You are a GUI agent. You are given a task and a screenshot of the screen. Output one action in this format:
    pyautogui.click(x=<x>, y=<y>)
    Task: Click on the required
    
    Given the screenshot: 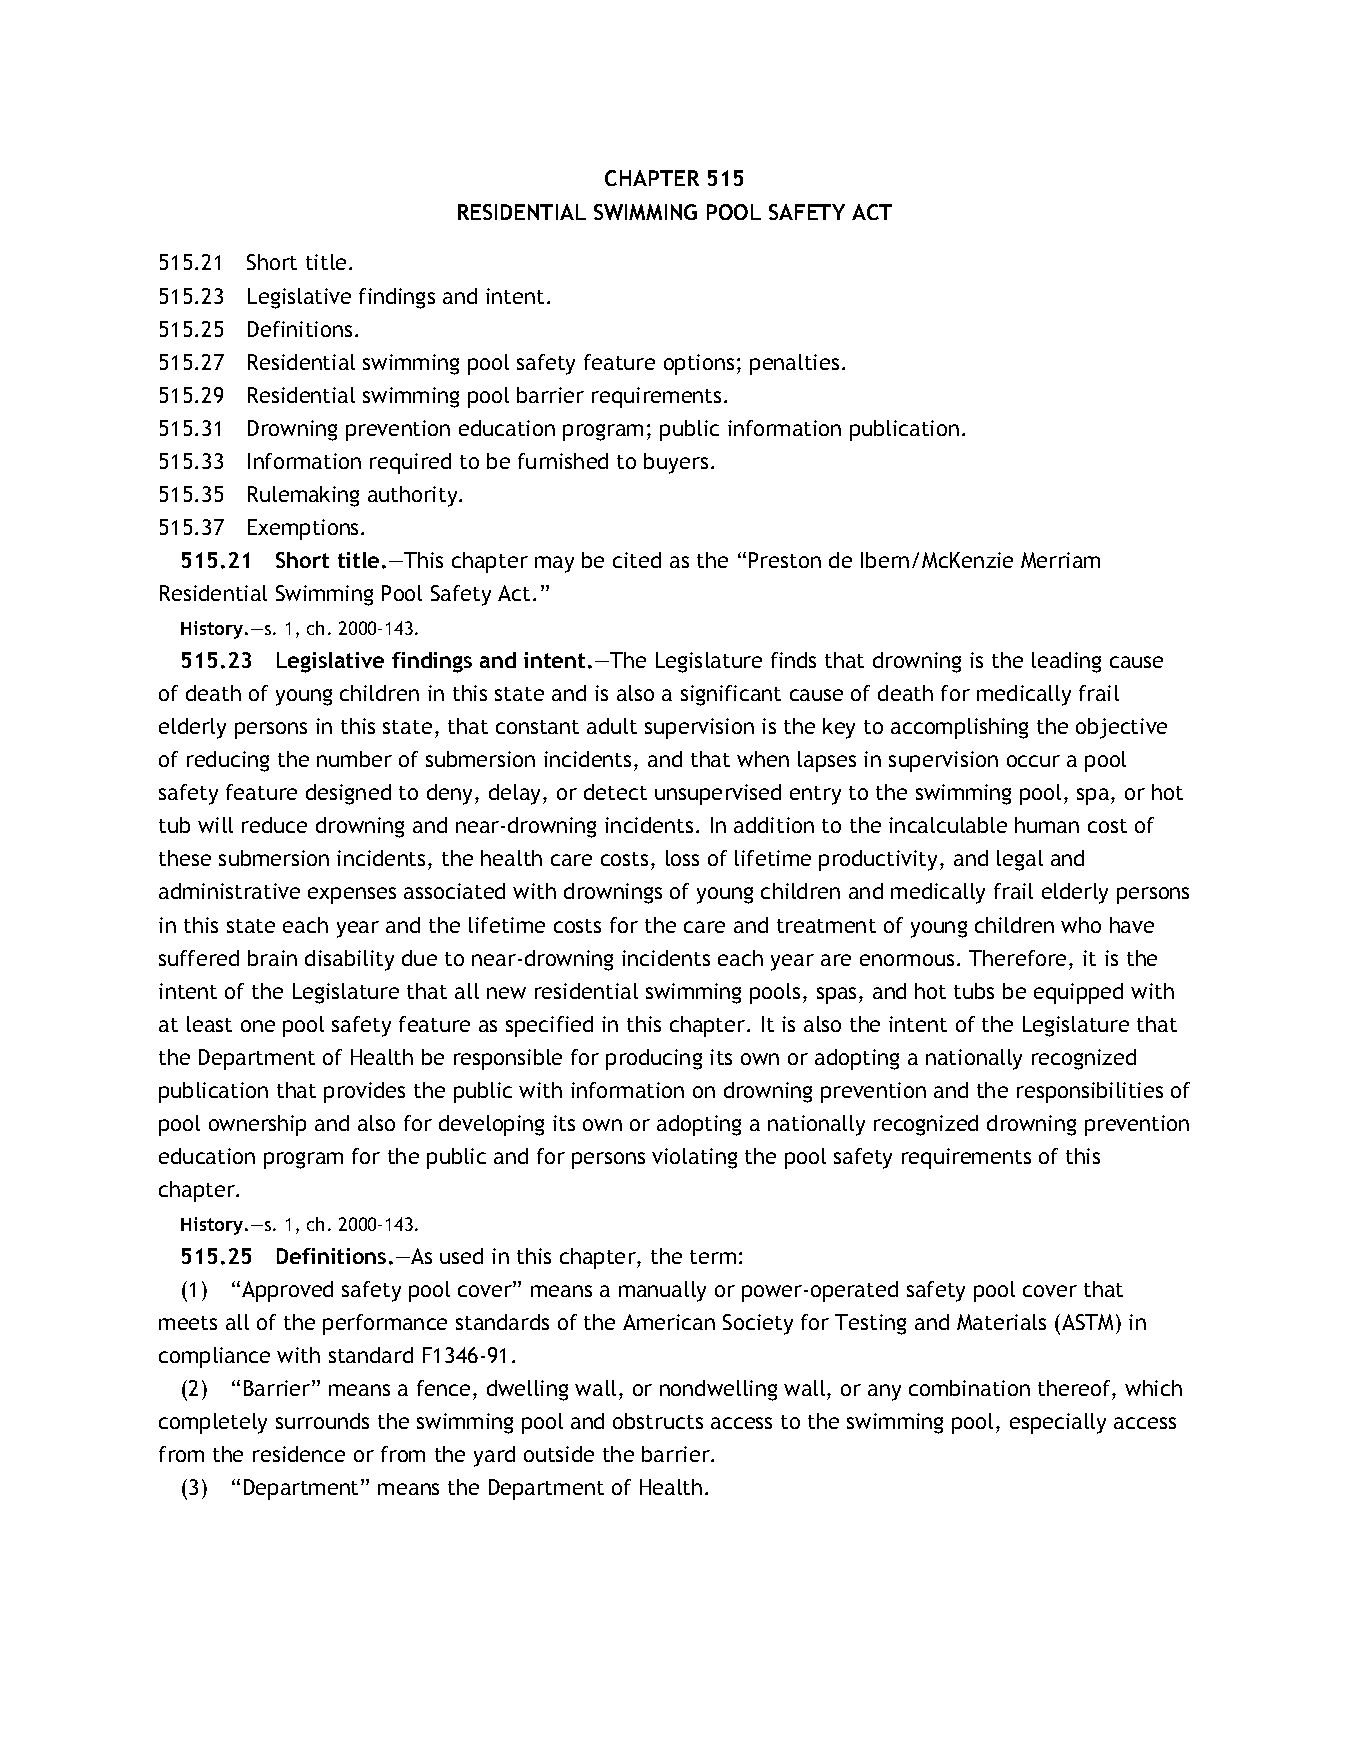 What is the action you would take?
    pyautogui.click(x=410, y=463)
